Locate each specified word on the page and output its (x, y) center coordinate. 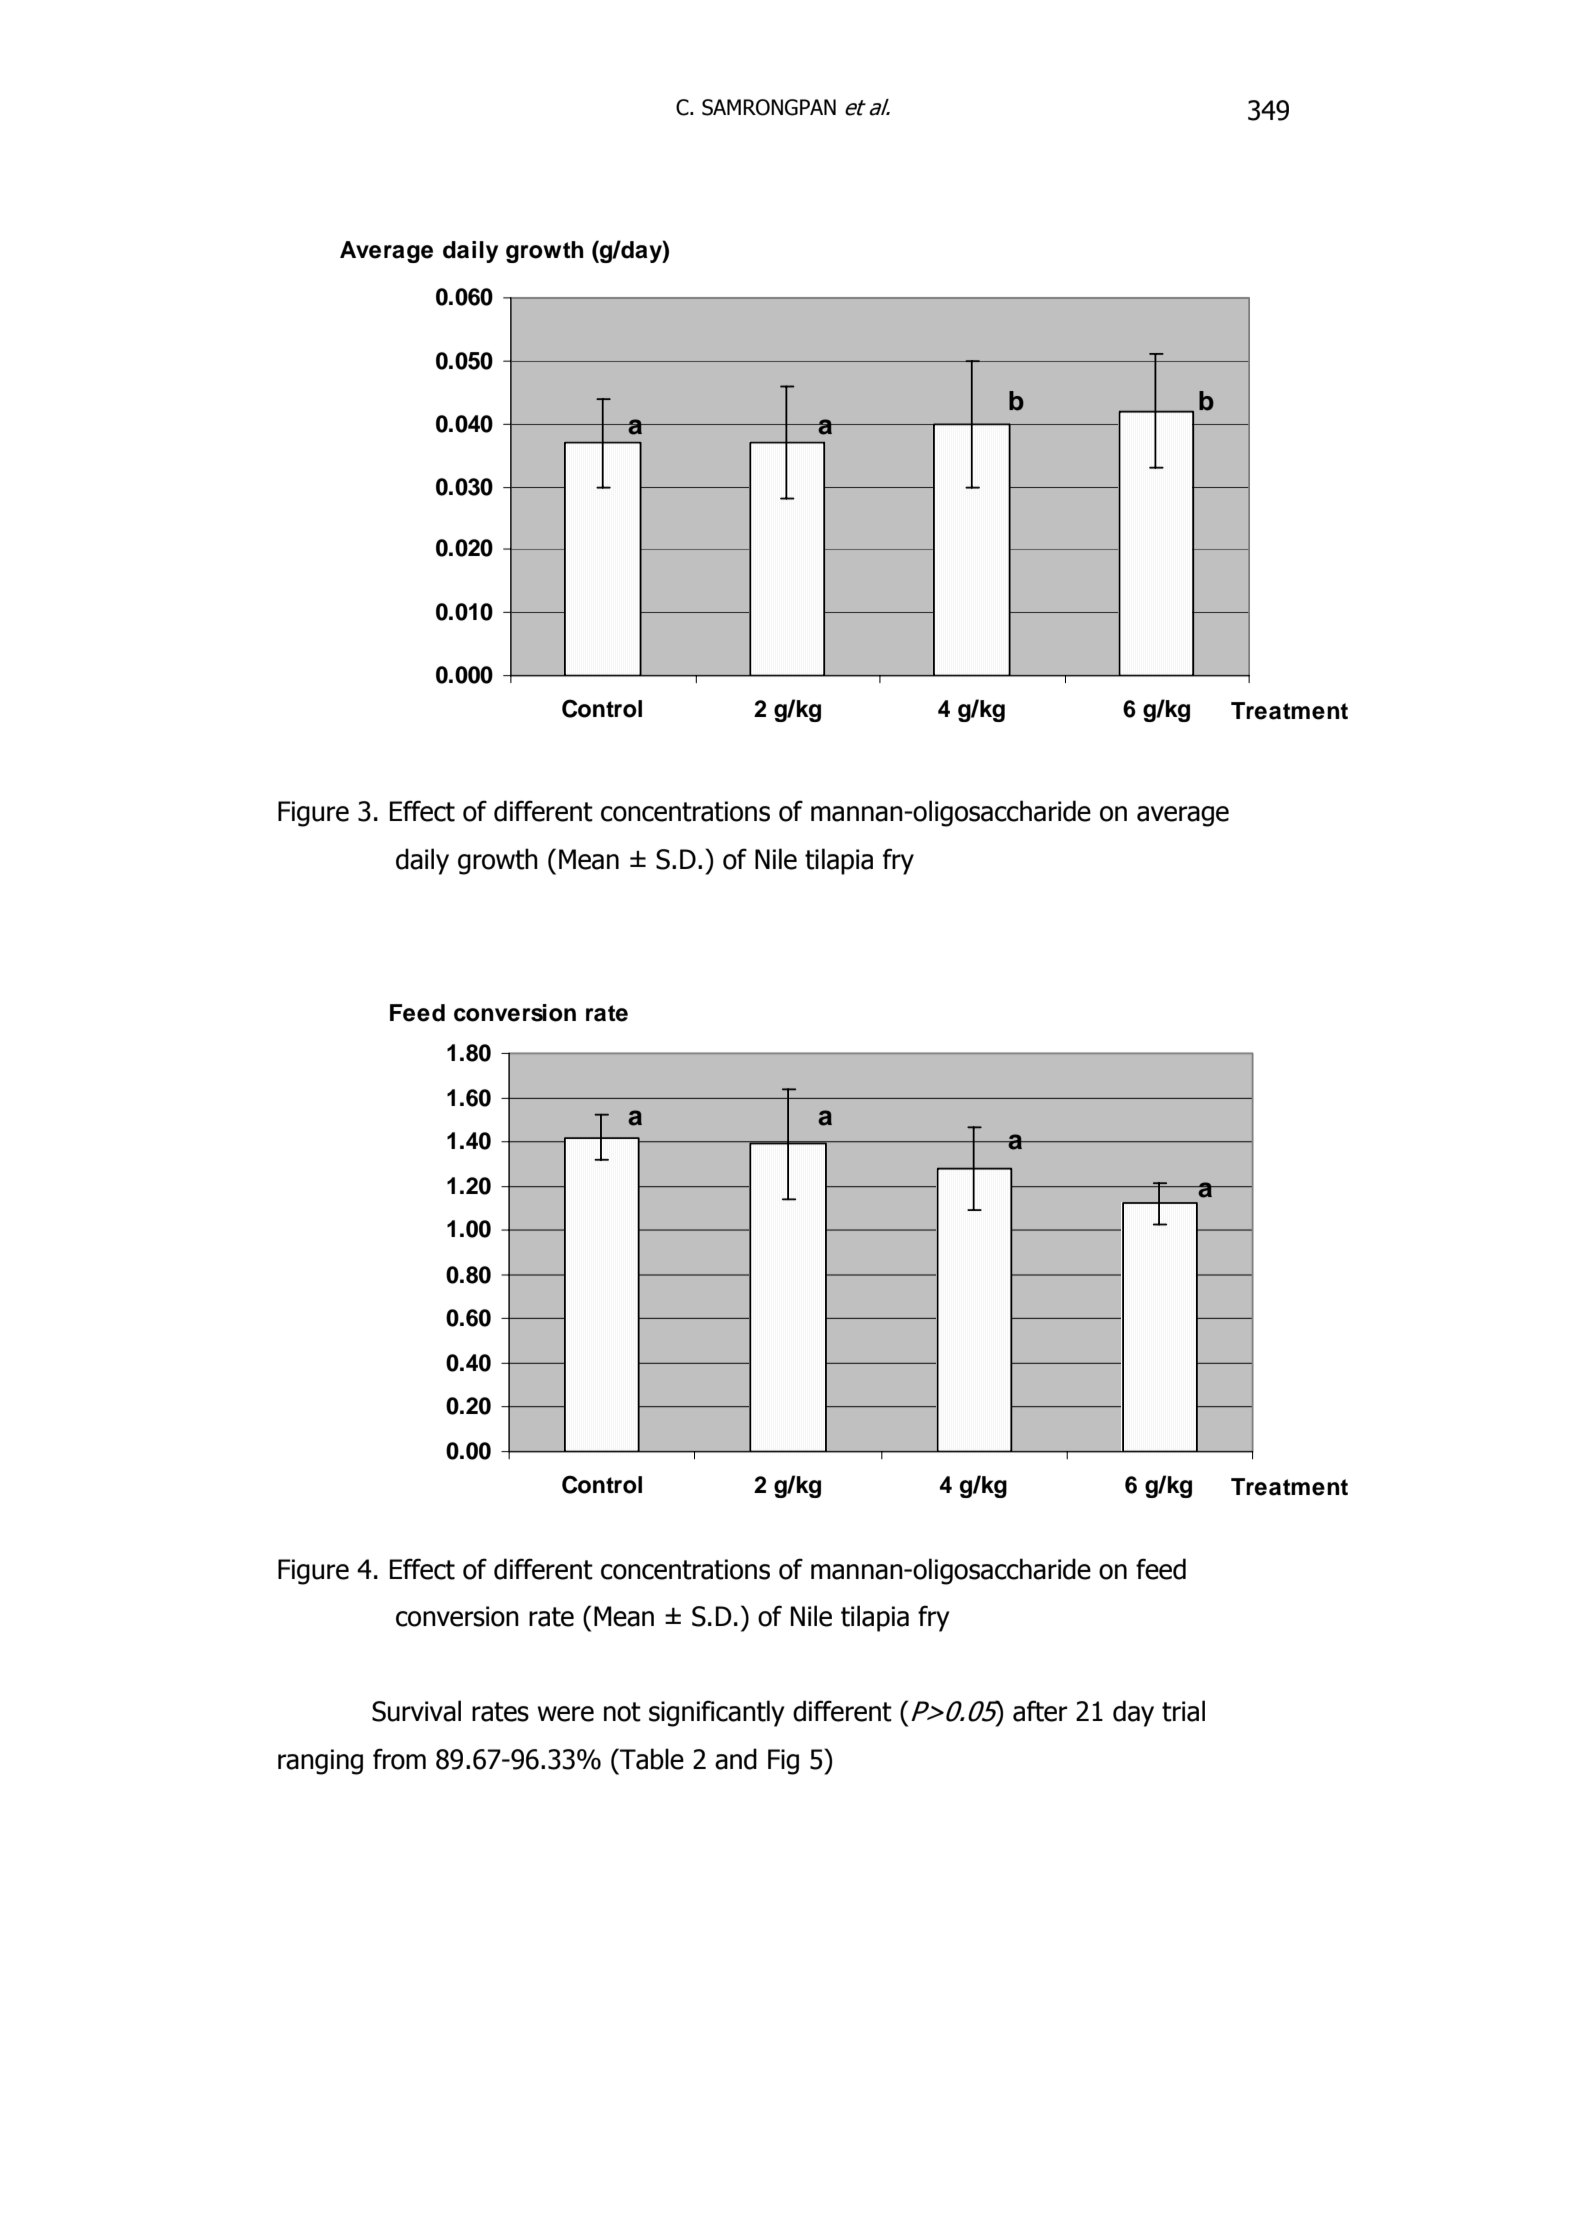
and (736, 1759)
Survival (416, 1711)
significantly (716, 1713)
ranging (320, 1762)
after (1040, 1711)
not (622, 1712)
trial (1183, 1711)
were (566, 1714)
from (399, 1759)
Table (651, 1759)
